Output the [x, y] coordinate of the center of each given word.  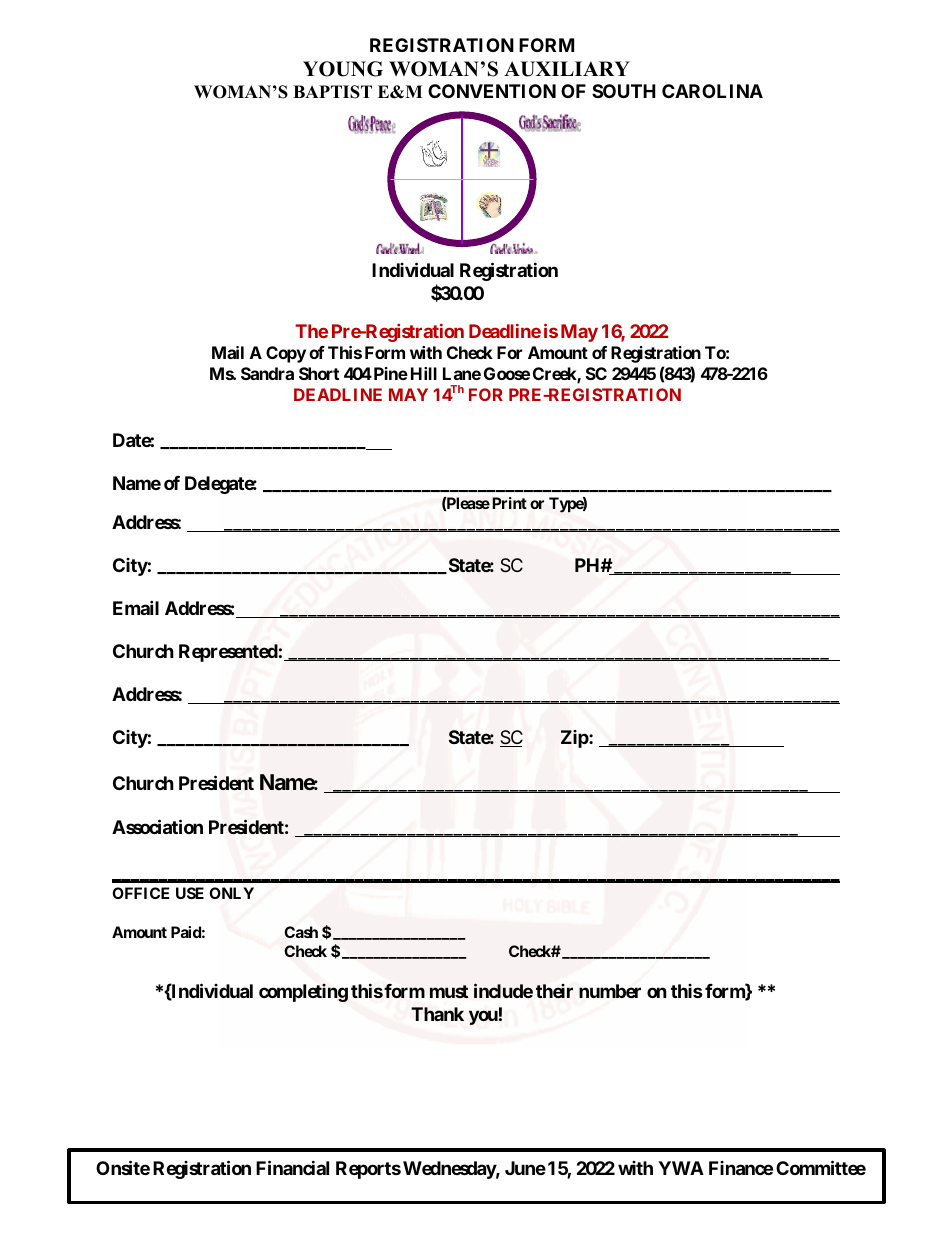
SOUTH [624, 91]
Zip [575, 739]
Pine [389, 373]
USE [190, 893]
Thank [437, 1014]
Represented [228, 653]
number [610, 991]
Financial [292, 1167]
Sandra [267, 373]
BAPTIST [332, 92]
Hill [424, 373]
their [554, 991]
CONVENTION [492, 91]
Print [509, 503]
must [449, 991]
